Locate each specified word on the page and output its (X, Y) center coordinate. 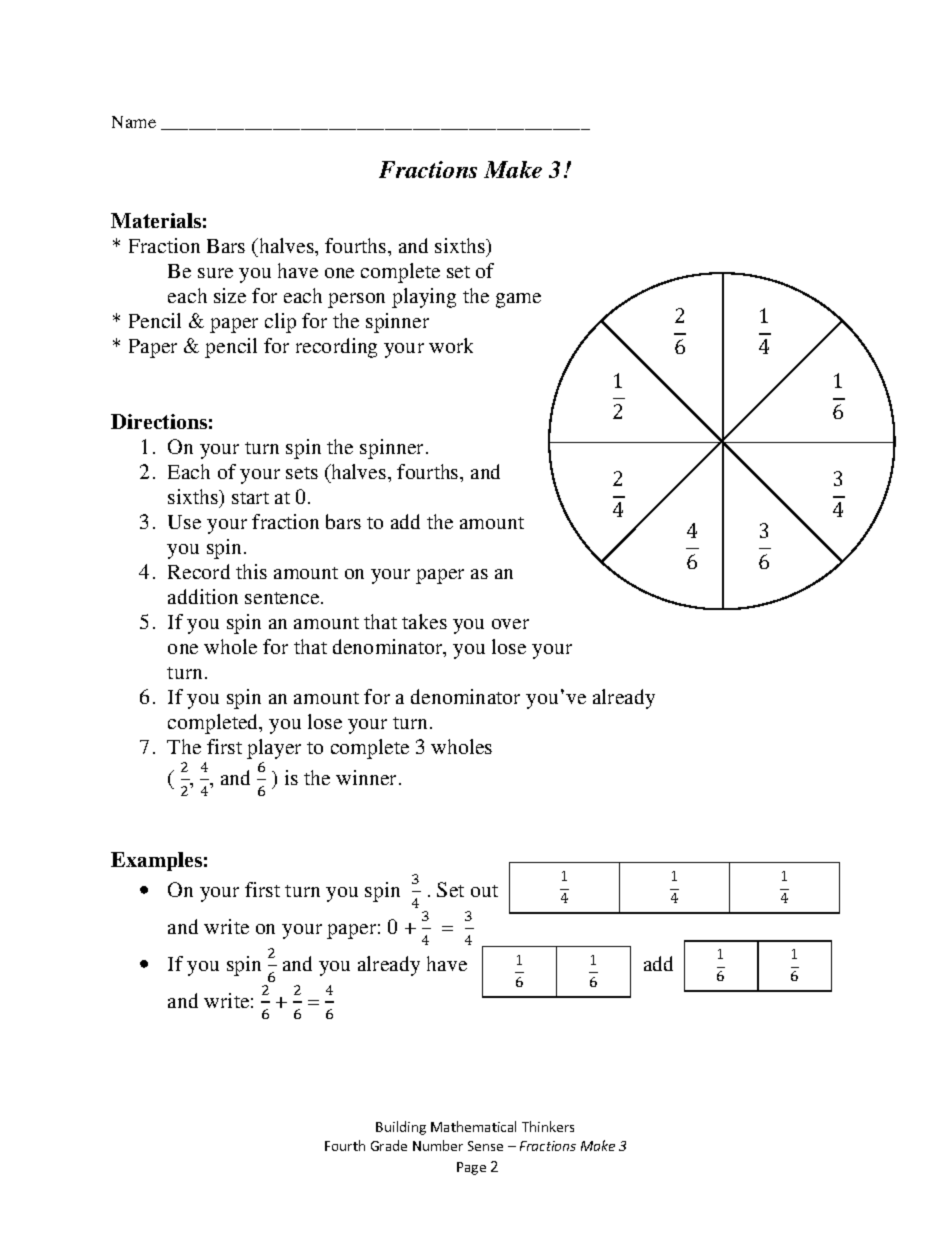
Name (134, 122)
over (510, 624)
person (356, 300)
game (518, 300)
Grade (389, 1145)
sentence (283, 598)
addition (203, 596)
